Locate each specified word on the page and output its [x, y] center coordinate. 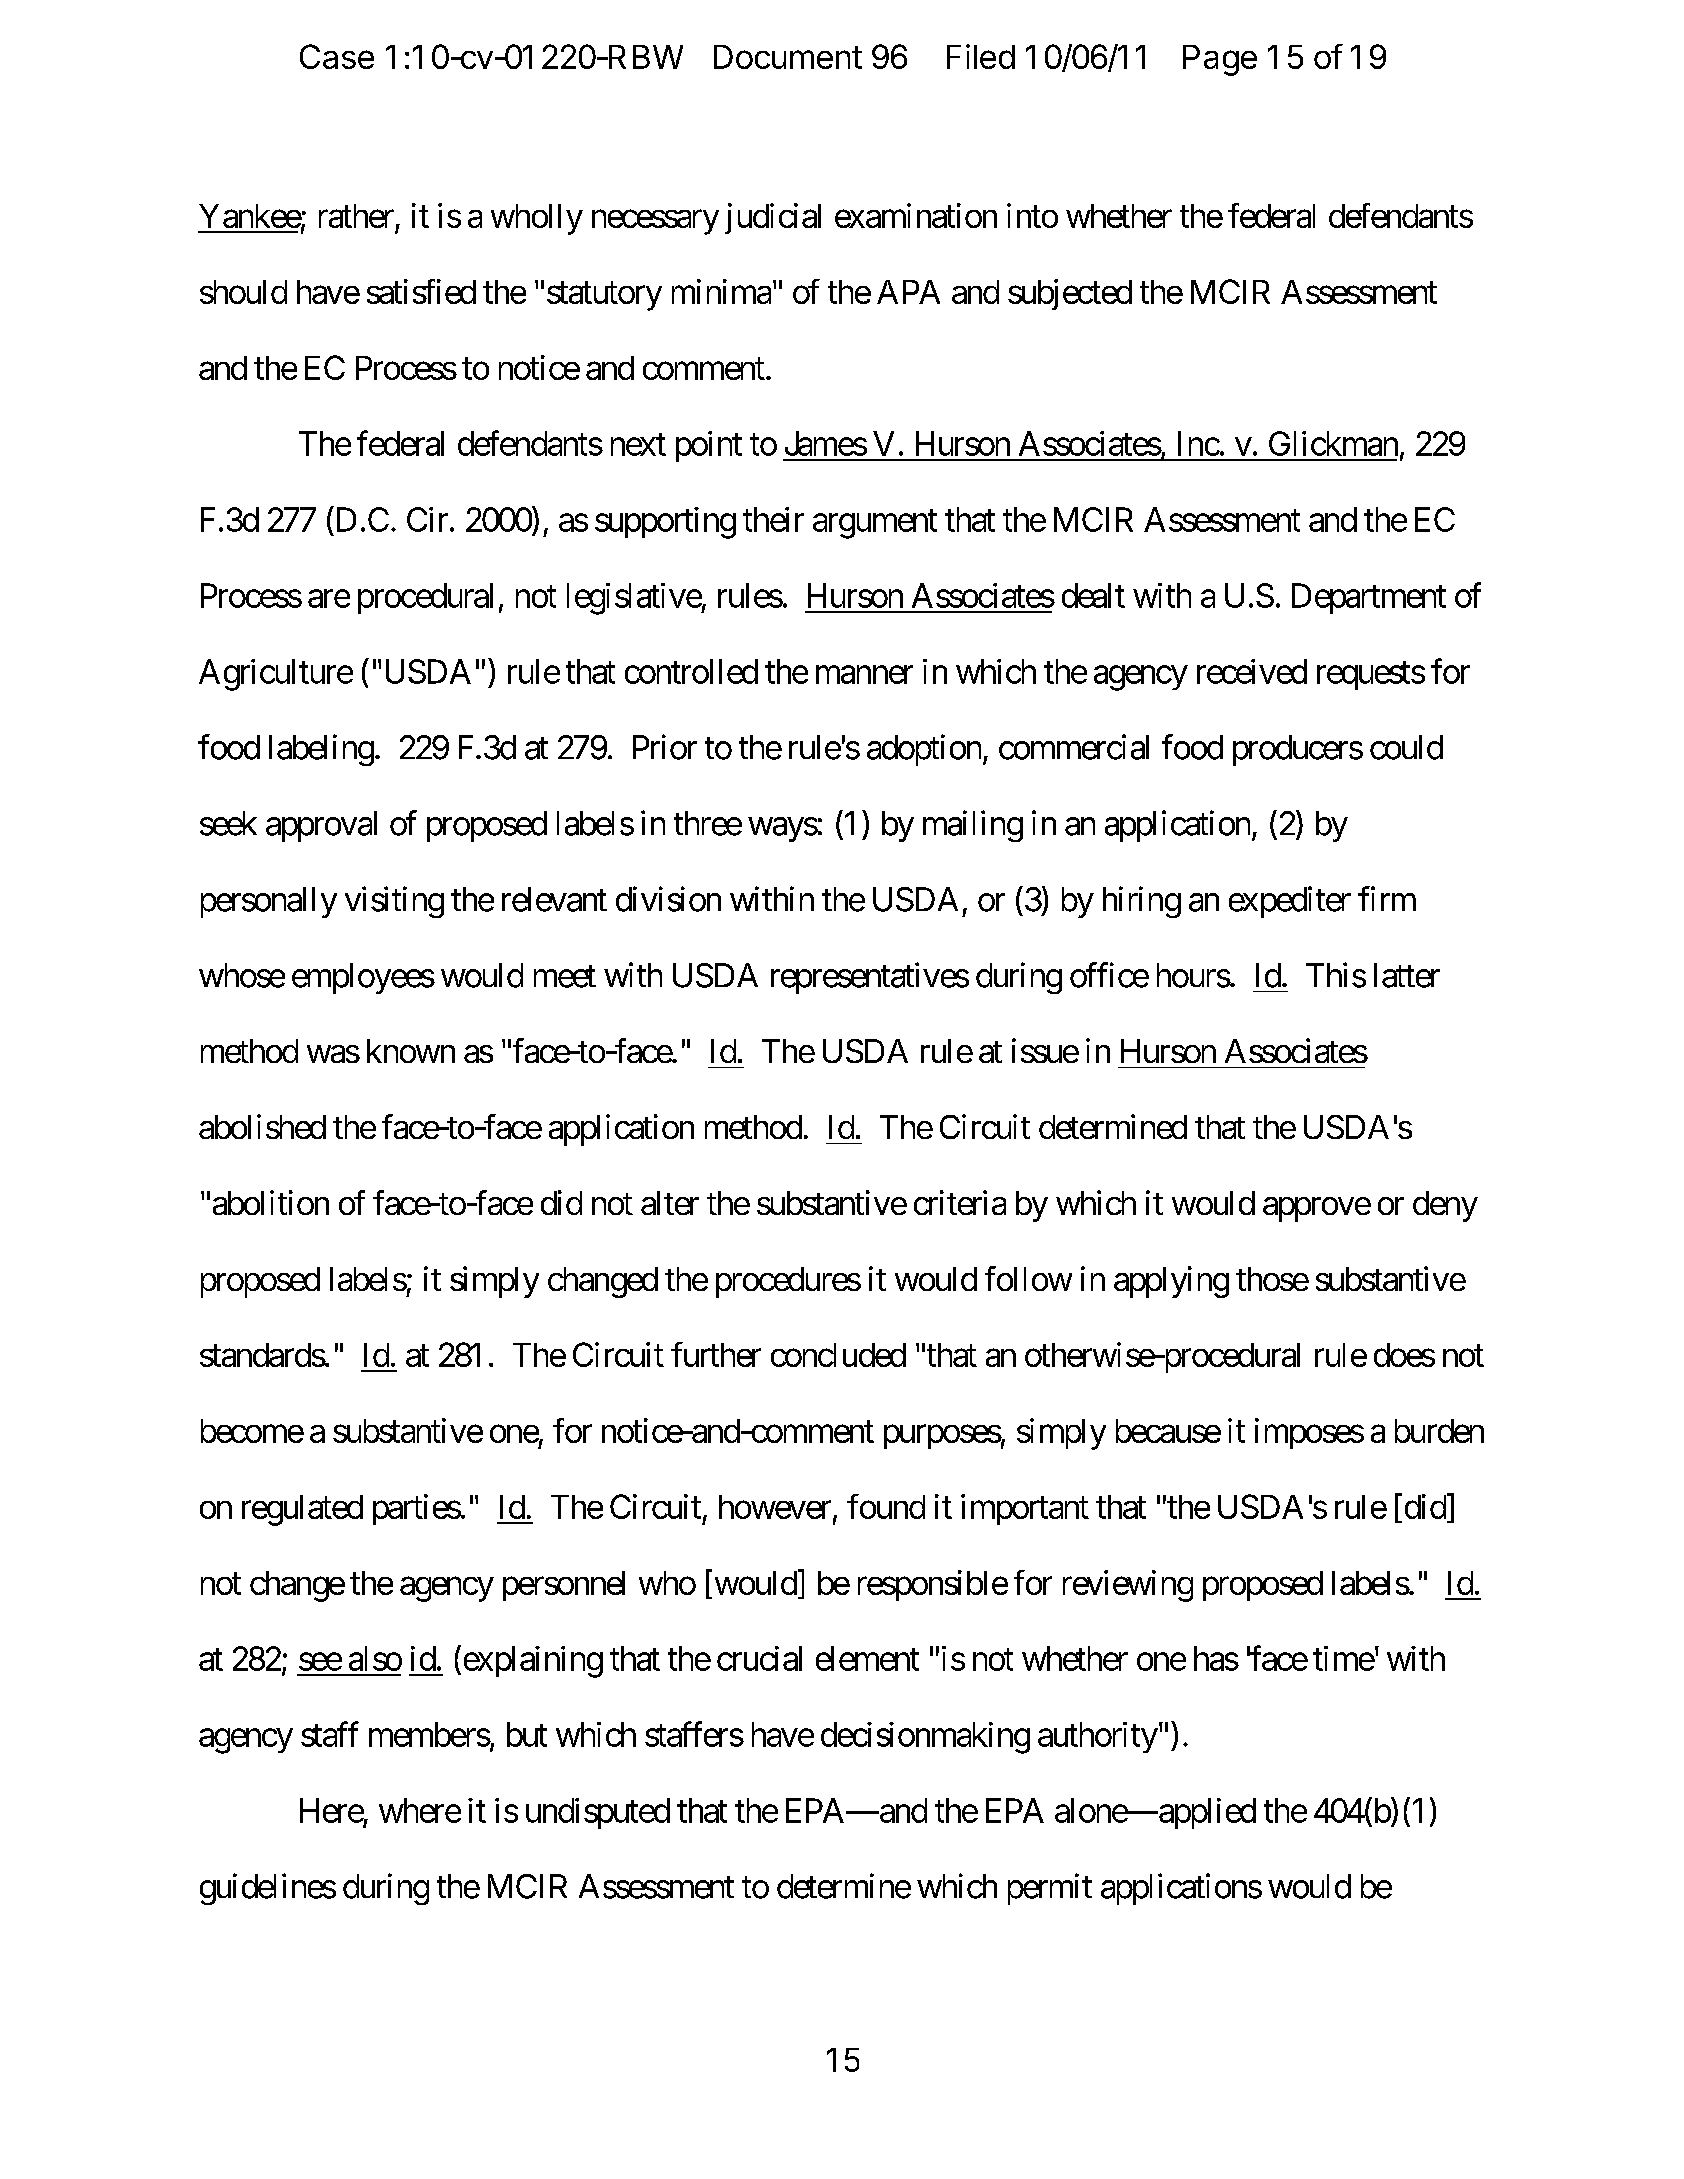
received [1252, 671]
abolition [271, 1202]
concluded [838, 1355]
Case [337, 56]
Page [1220, 60]
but [527, 1734]
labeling [321, 750]
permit [1050, 1889]
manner [864, 675]
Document [788, 57]
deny [1445, 1206]
